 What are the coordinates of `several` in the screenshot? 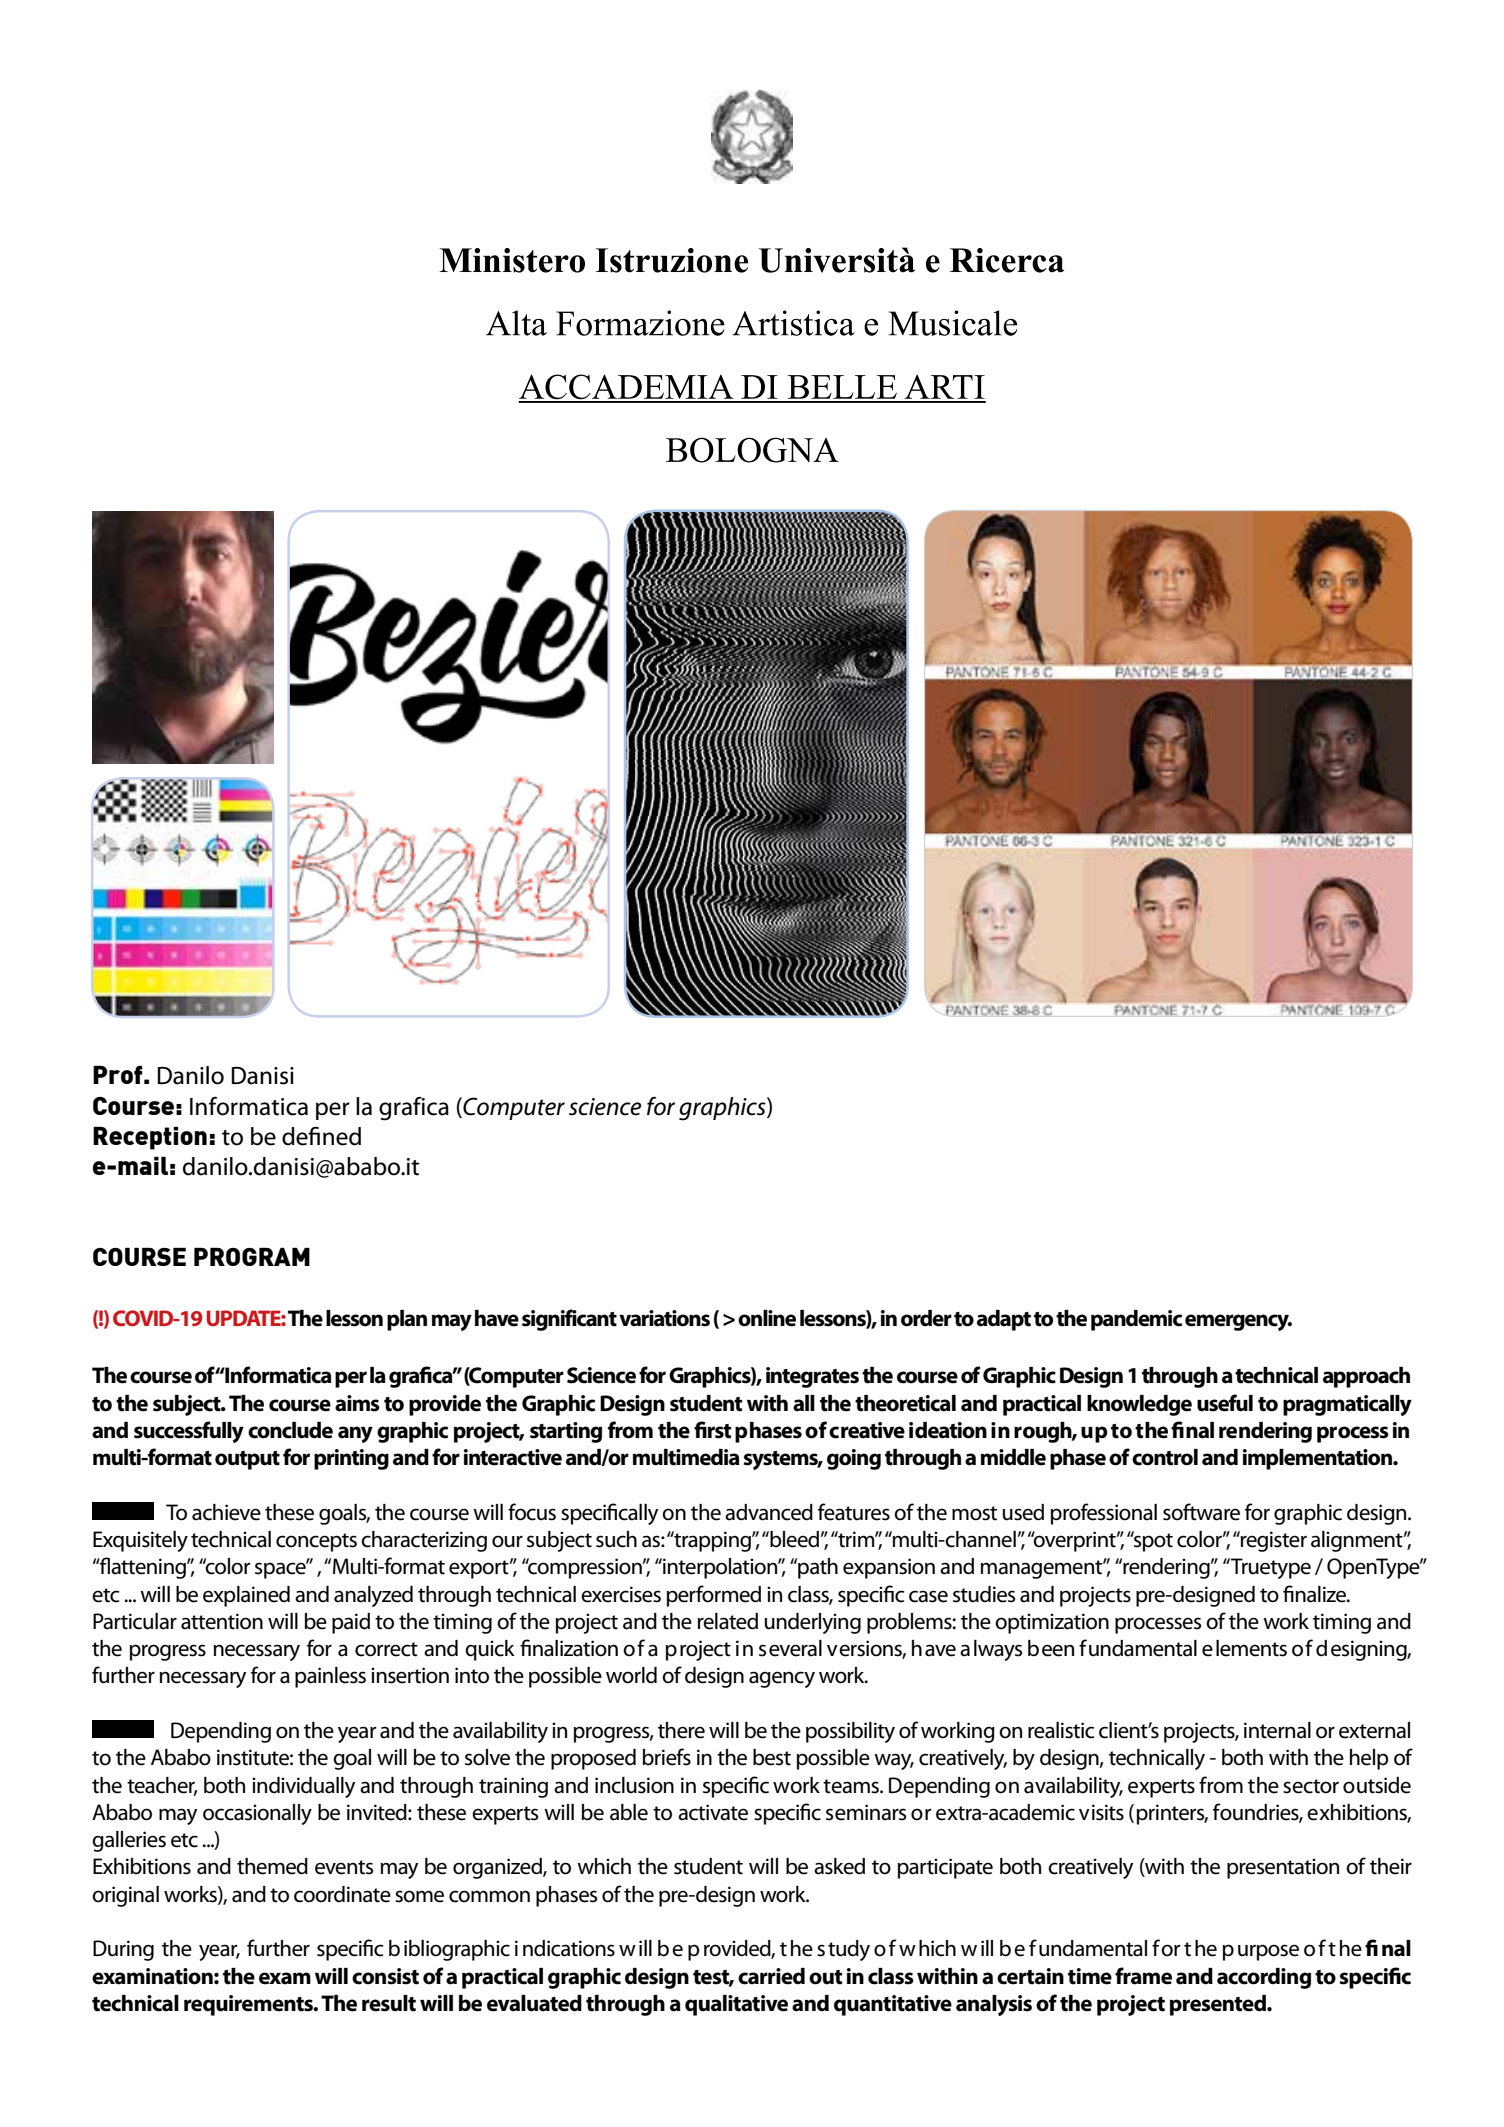 It's located at (790, 1648).
